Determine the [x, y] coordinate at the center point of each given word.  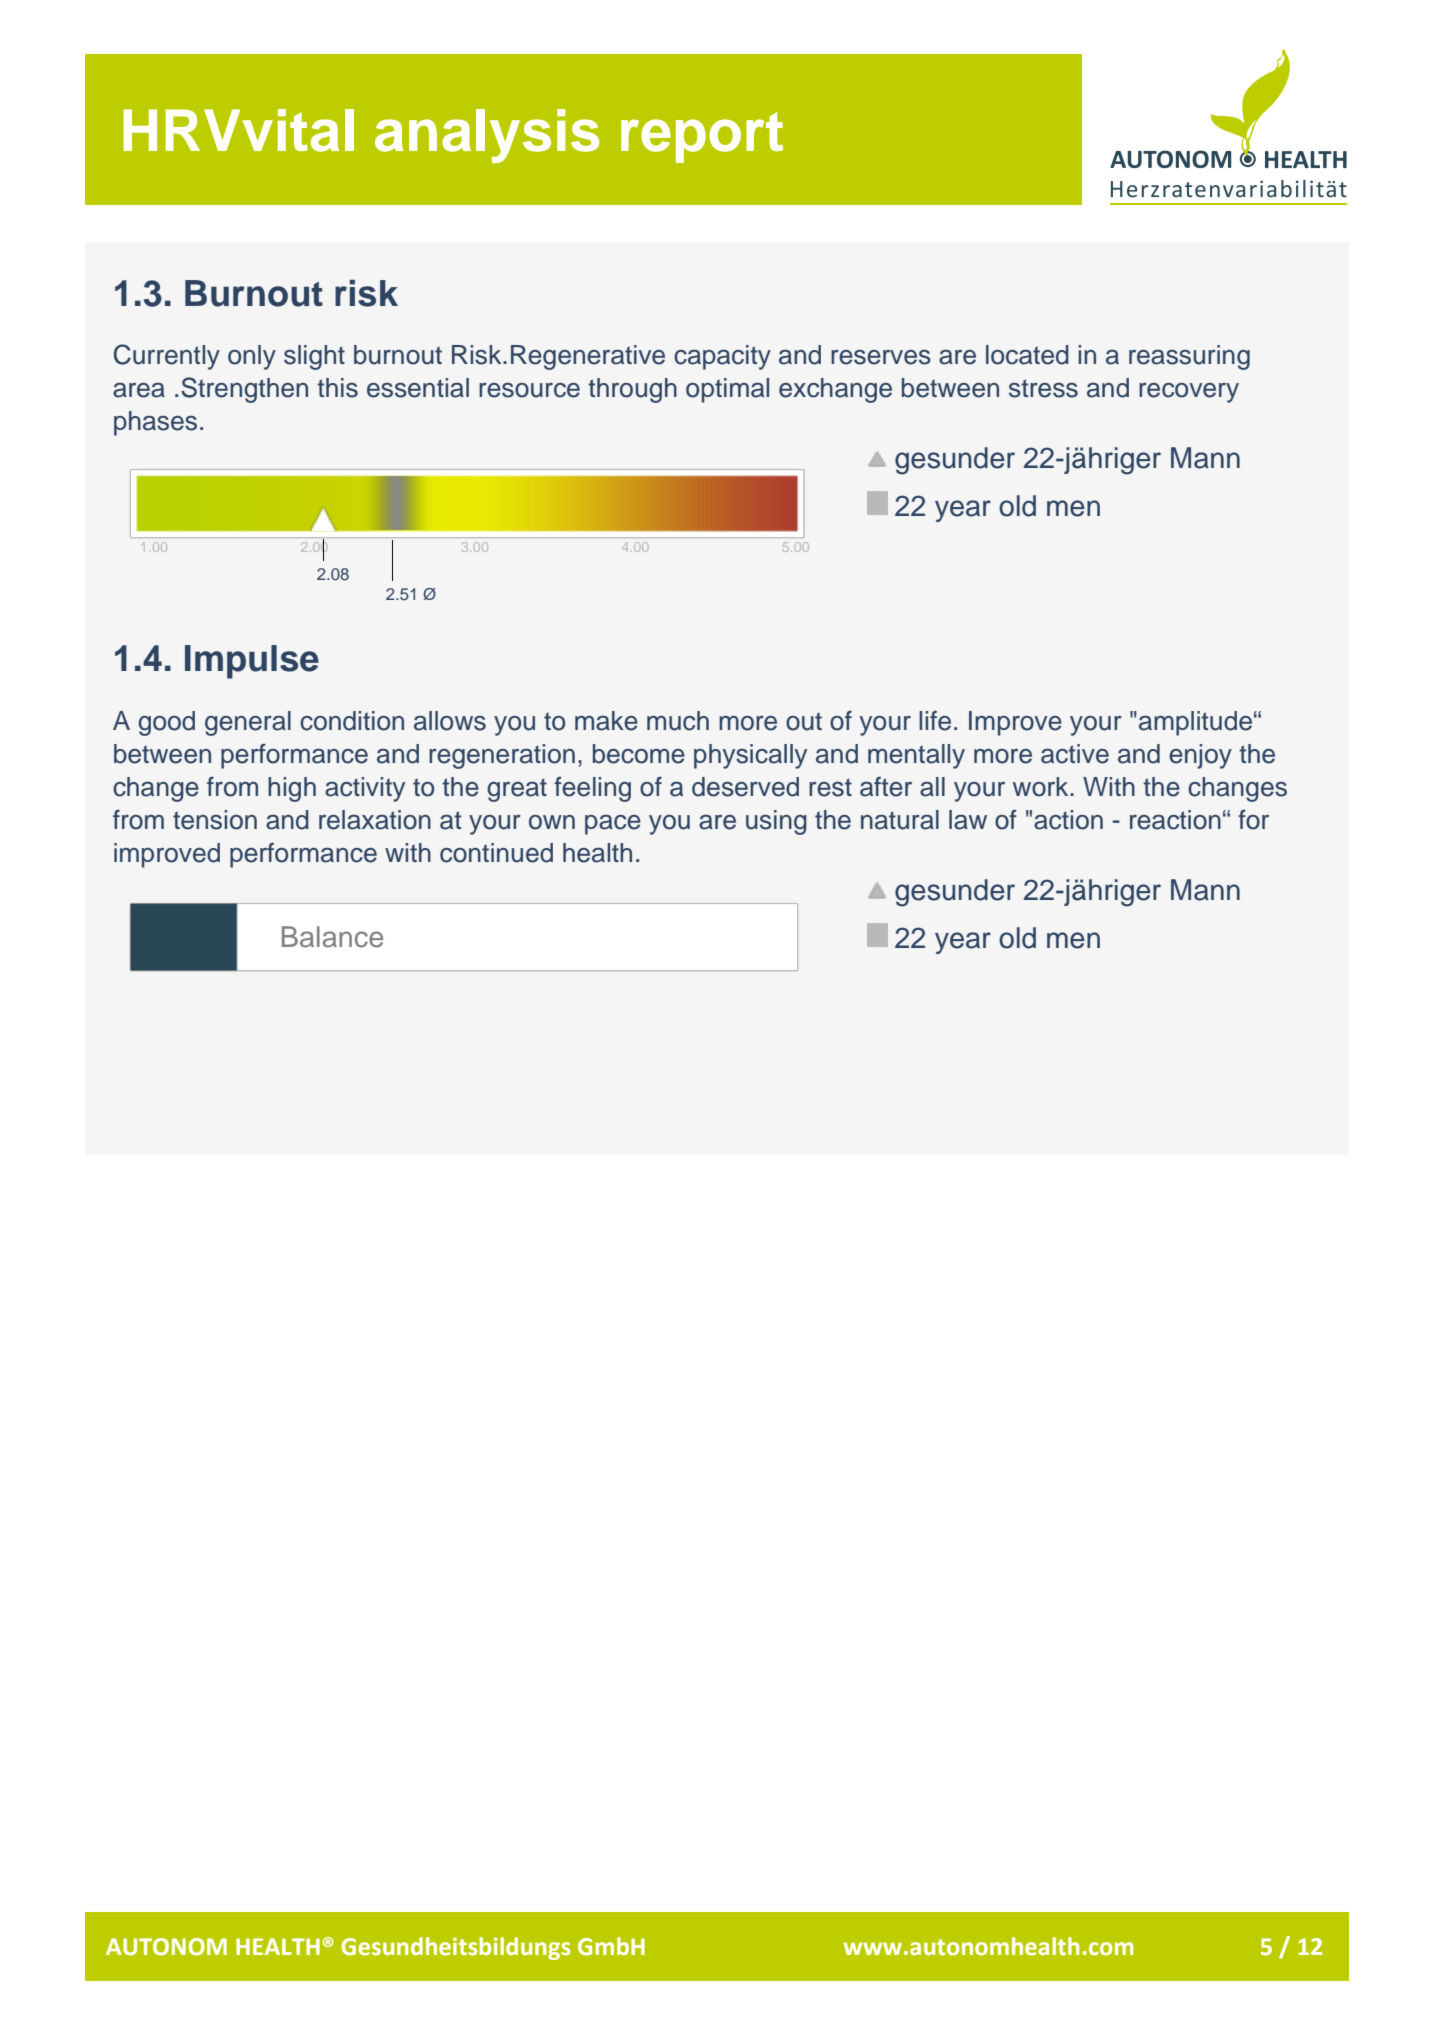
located [1027, 355]
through [632, 390]
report [702, 137]
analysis [487, 136]
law [968, 820]
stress [1043, 388]
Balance [332, 937]
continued [496, 853]
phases [155, 423]
